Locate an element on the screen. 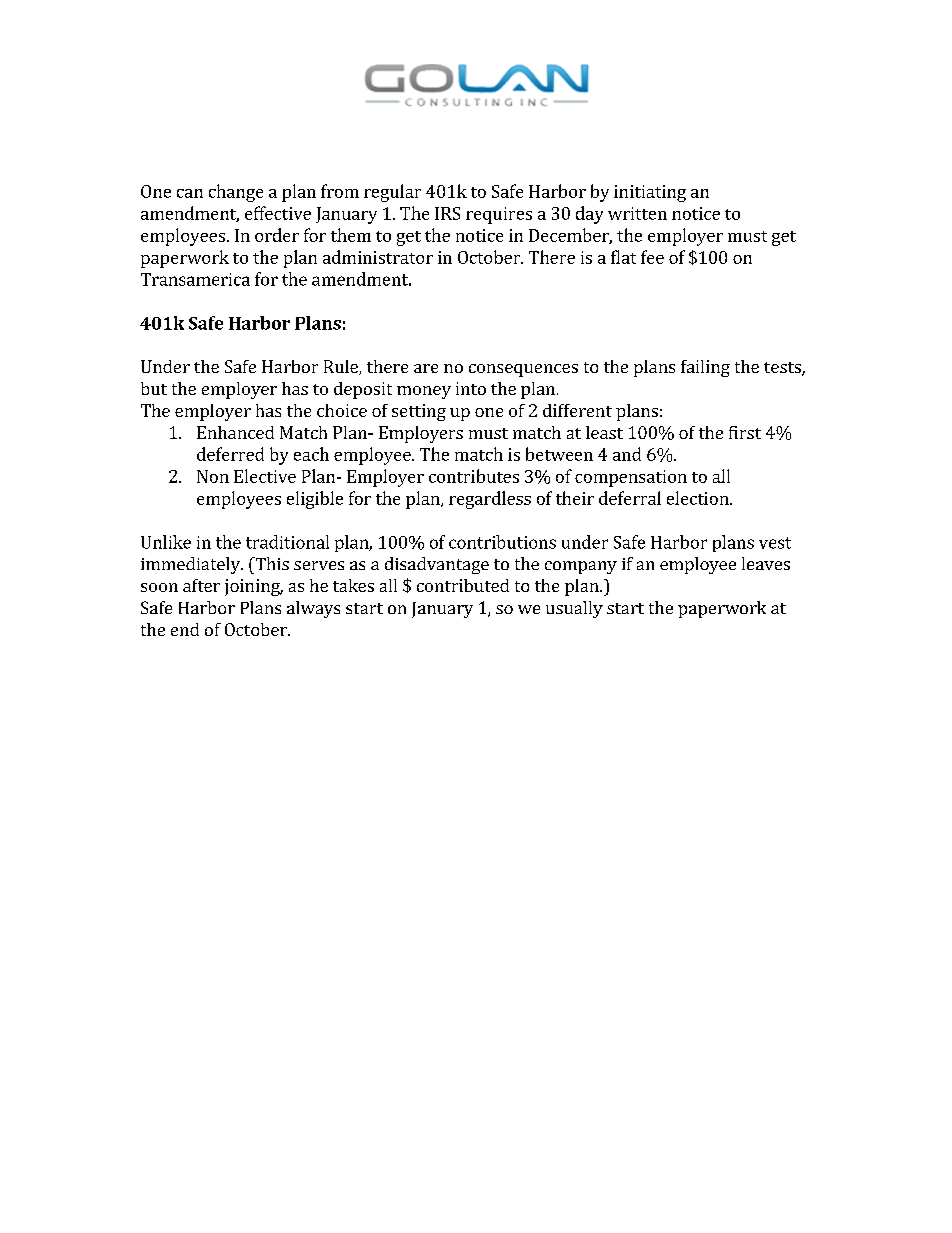 This screenshot has height=1233, width=952. requires is located at coordinates (499, 215).
